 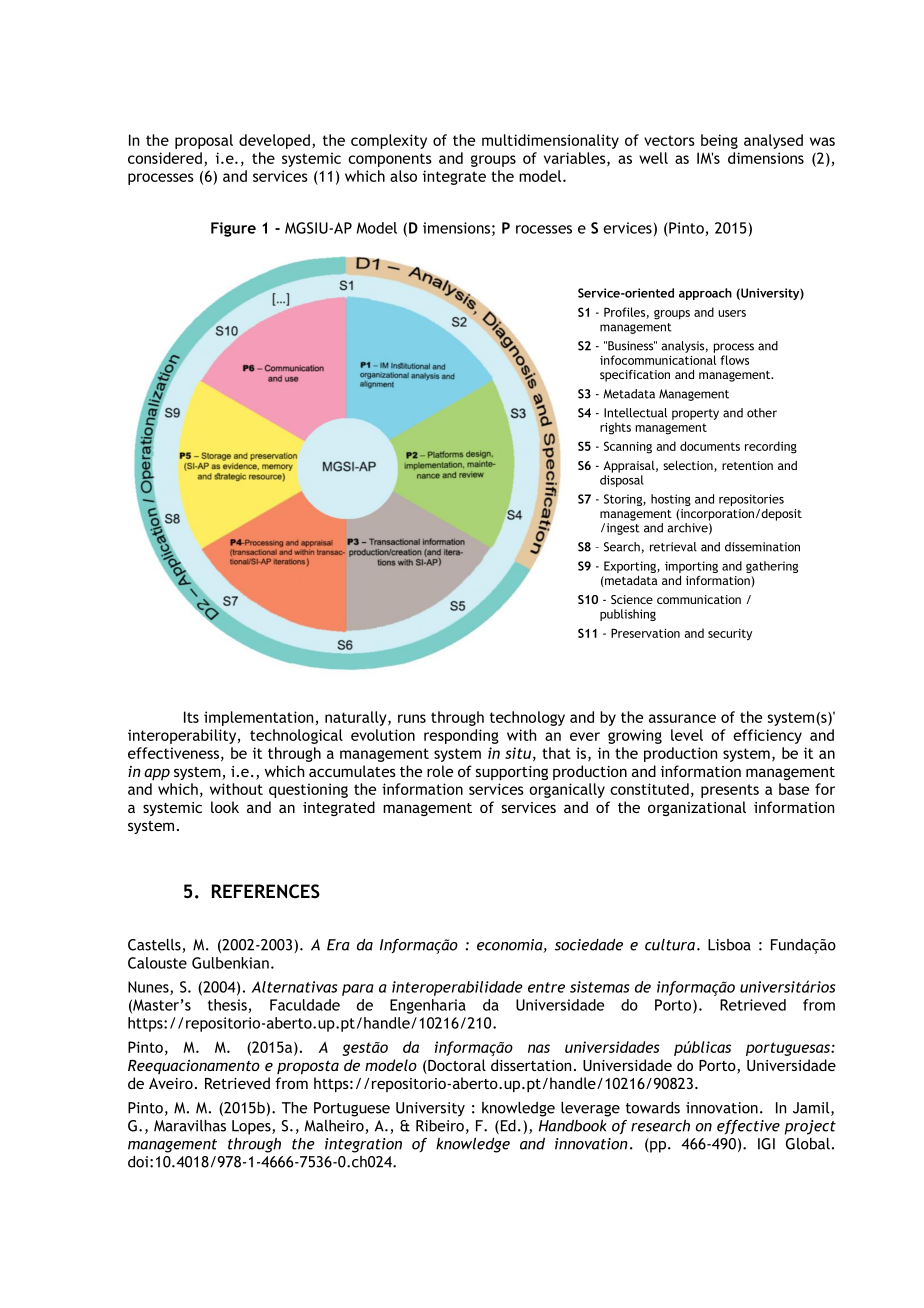 I want to click on security, so click(x=730, y=635).
